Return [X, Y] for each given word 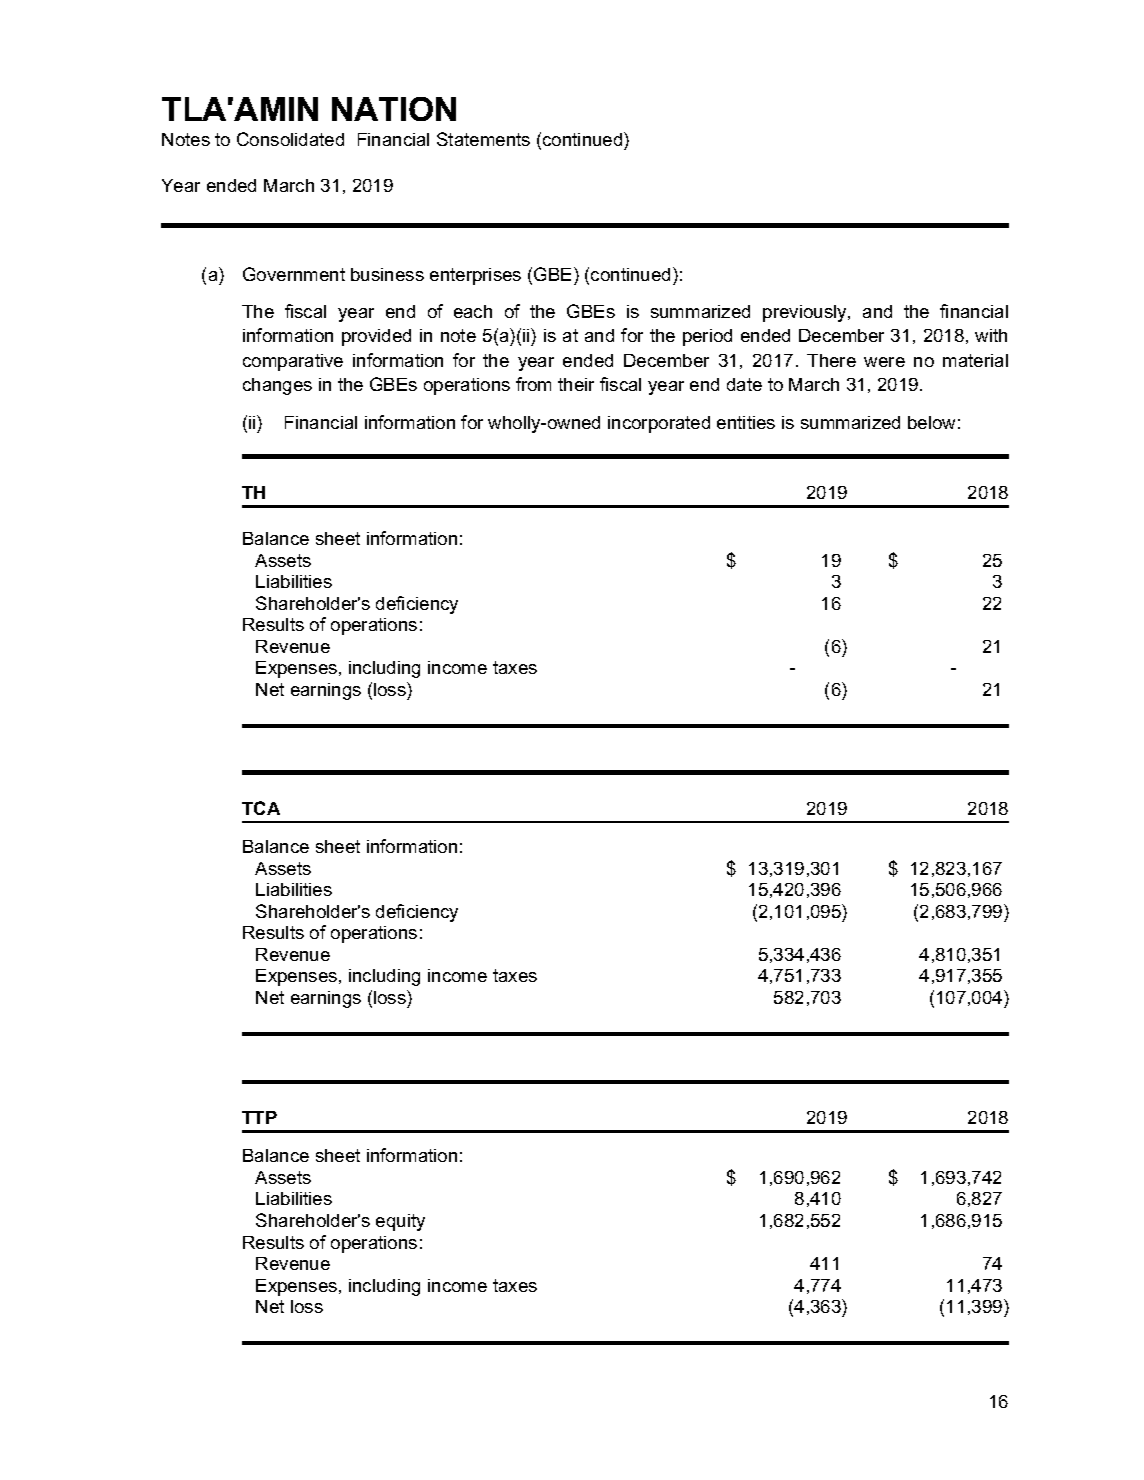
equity [400, 1222]
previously [806, 313]
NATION [394, 109]
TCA [261, 808]
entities [746, 422]
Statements [483, 139]
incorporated [659, 424]
